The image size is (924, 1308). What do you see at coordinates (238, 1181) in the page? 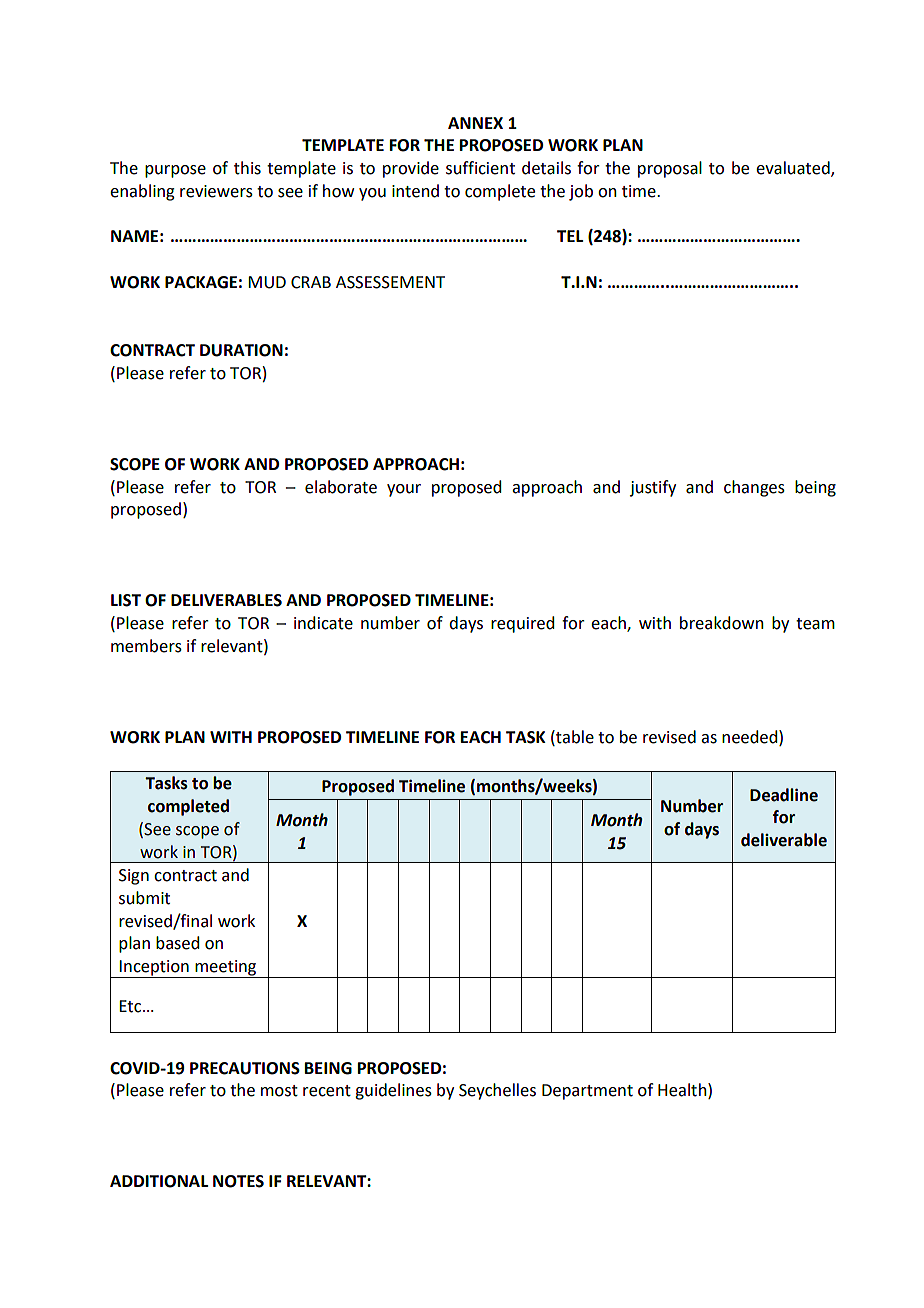
I see `NOTES` at bounding box center [238, 1181].
